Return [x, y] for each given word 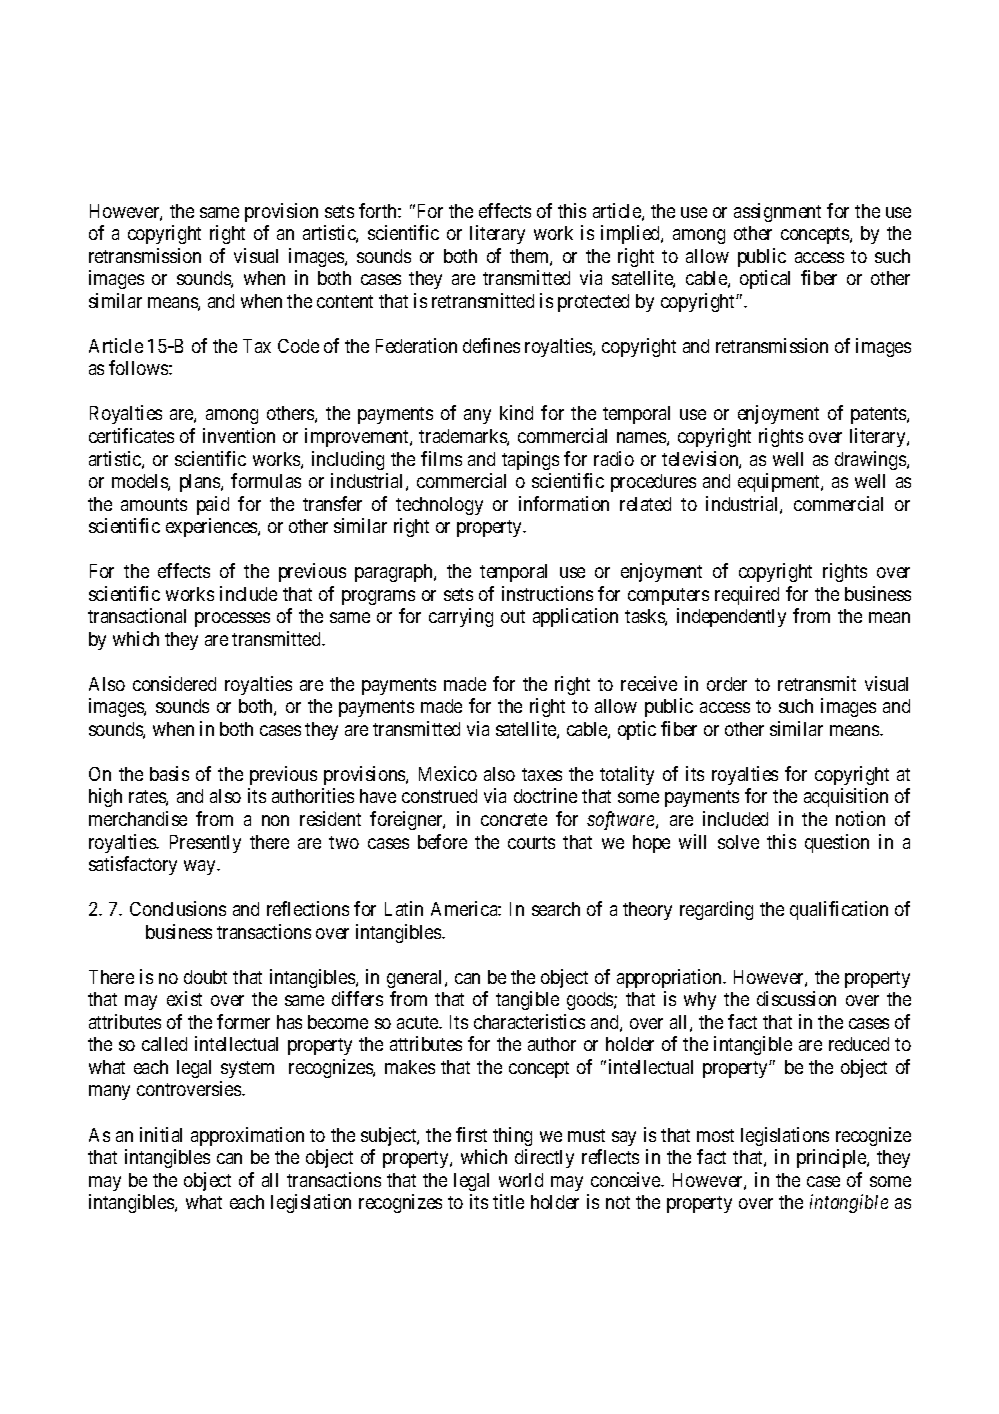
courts [531, 842]
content [345, 301]
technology [439, 506]
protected [593, 303]
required [747, 595]
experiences [212, 527]
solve [738, 842]
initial [161, 1134]
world [521, 1180]
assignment [777, 212]
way [201, 867]
